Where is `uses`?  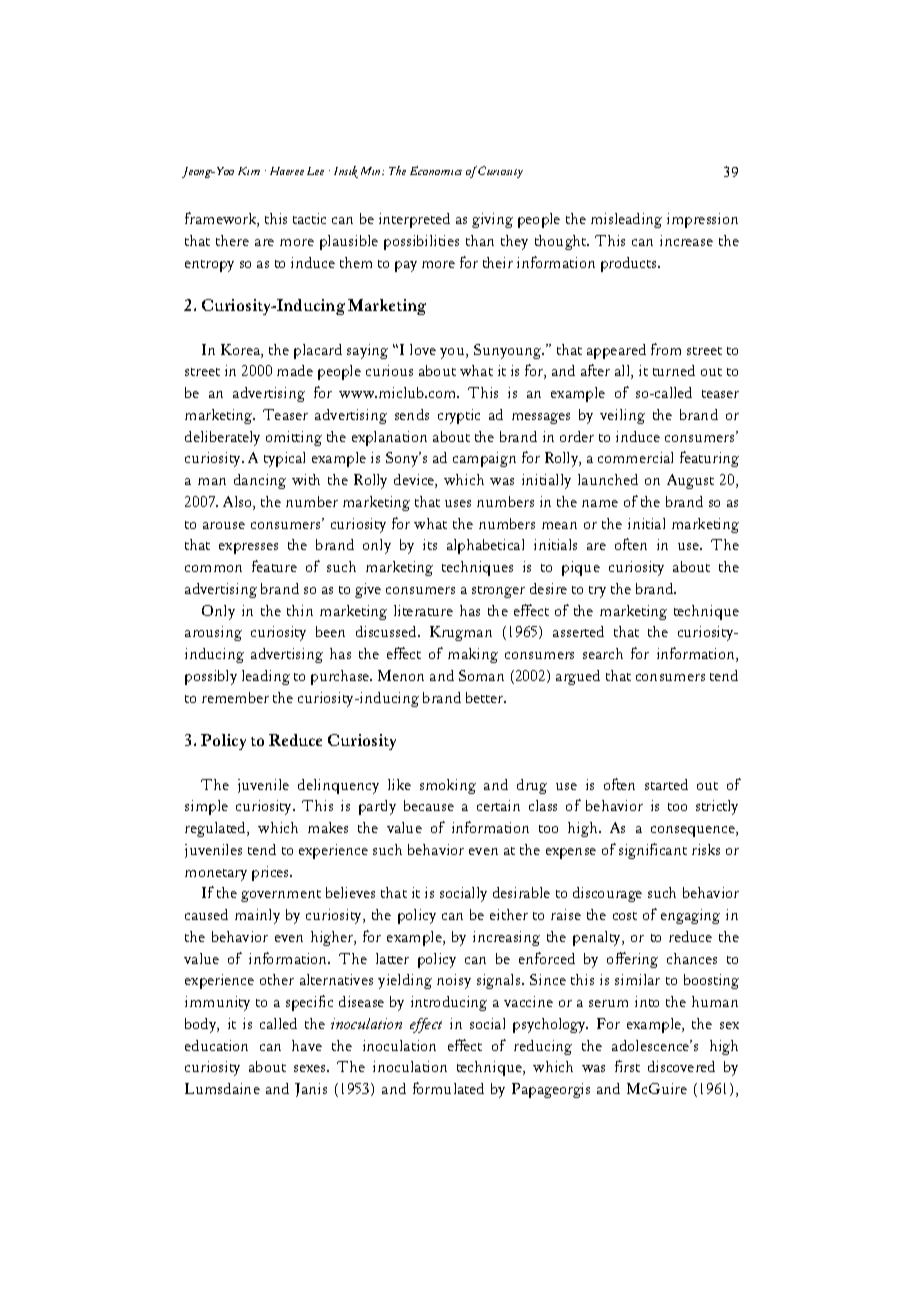
uses is located at coordinates (458, 503).
